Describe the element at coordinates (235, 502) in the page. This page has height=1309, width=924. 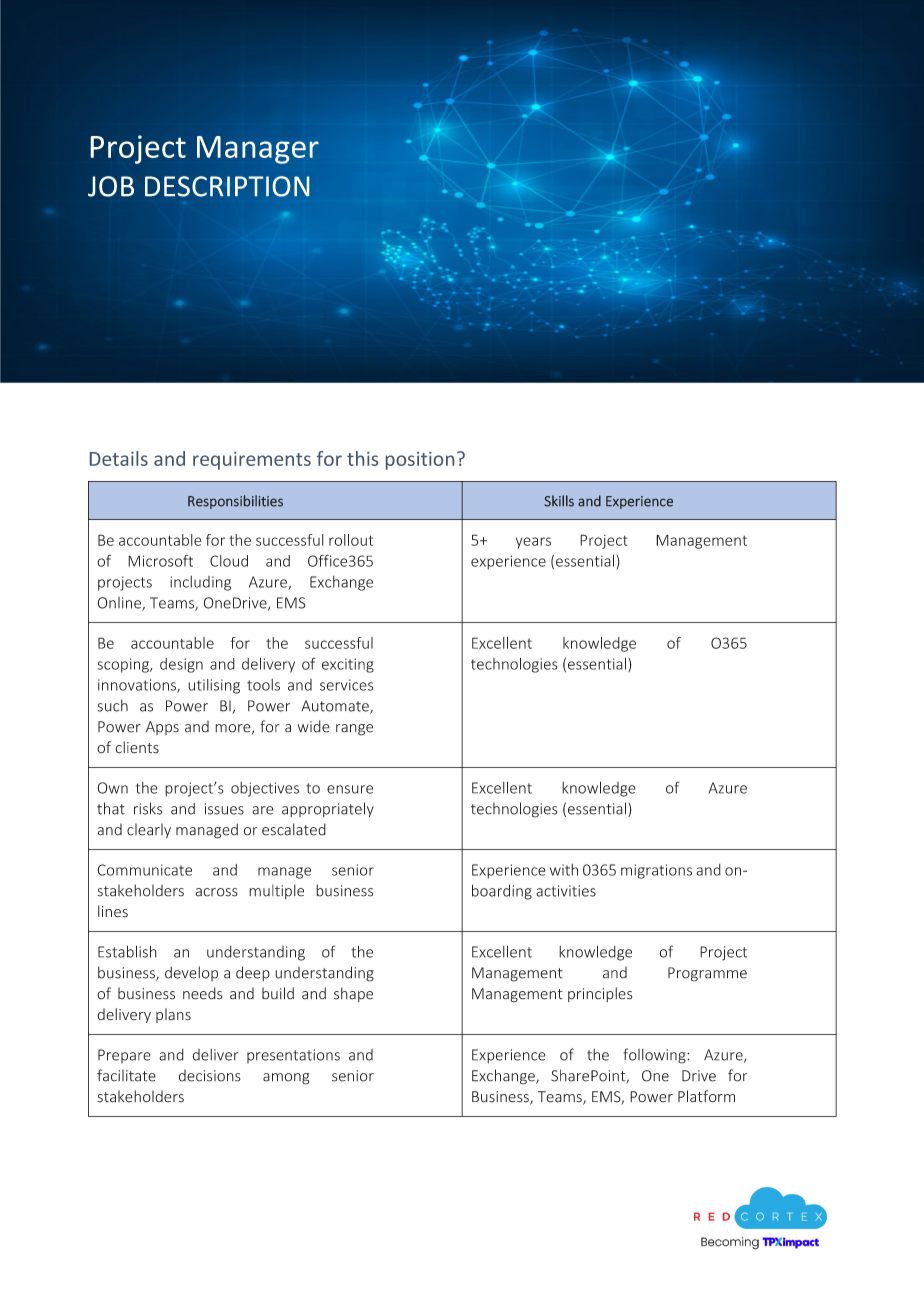
I see `Responsibilities` at that location.
